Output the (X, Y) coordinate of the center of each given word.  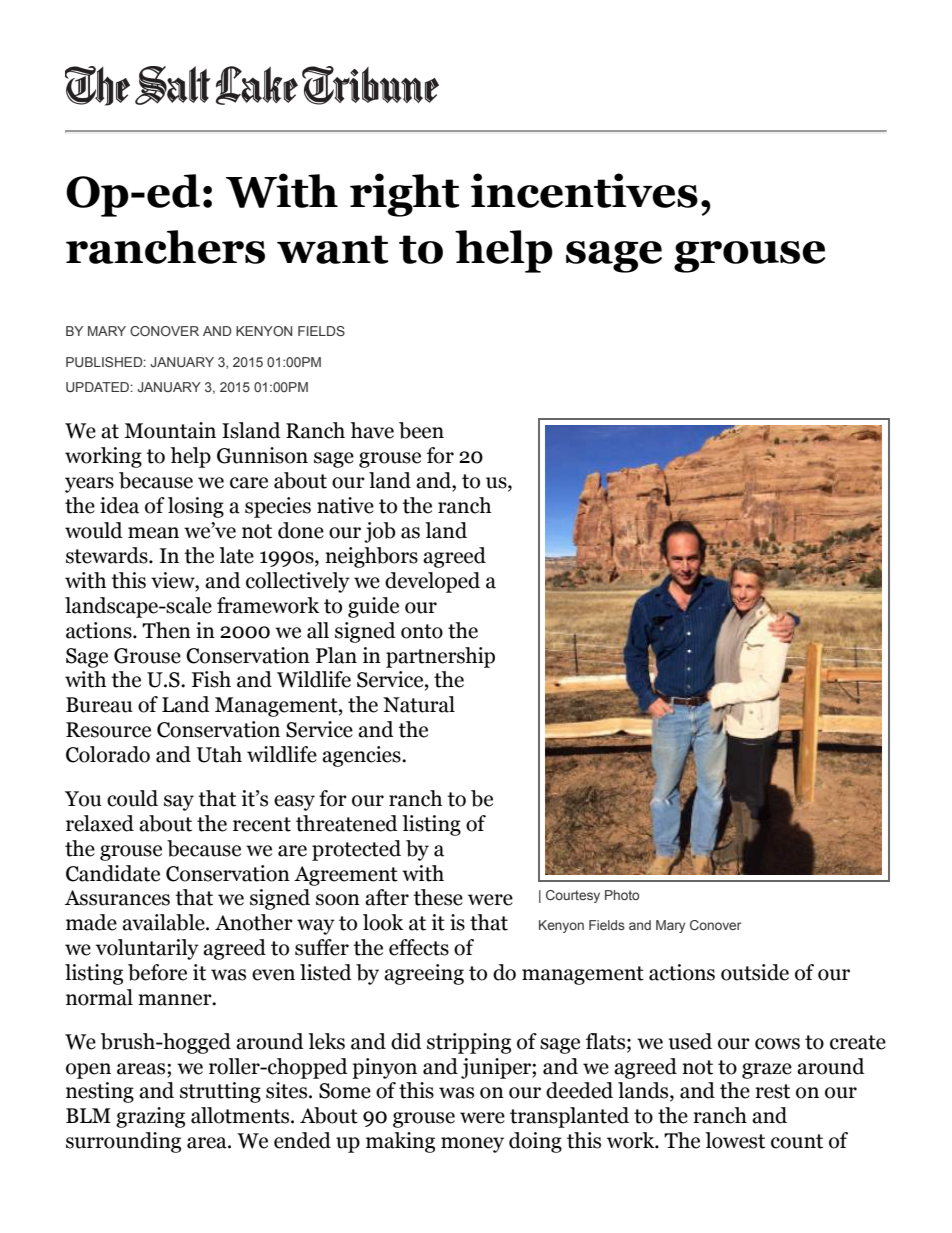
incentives (584, 190)
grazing (150, 1117)
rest (772, 1091)
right (404, 195)
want (332, 249)
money (472, 1145)
